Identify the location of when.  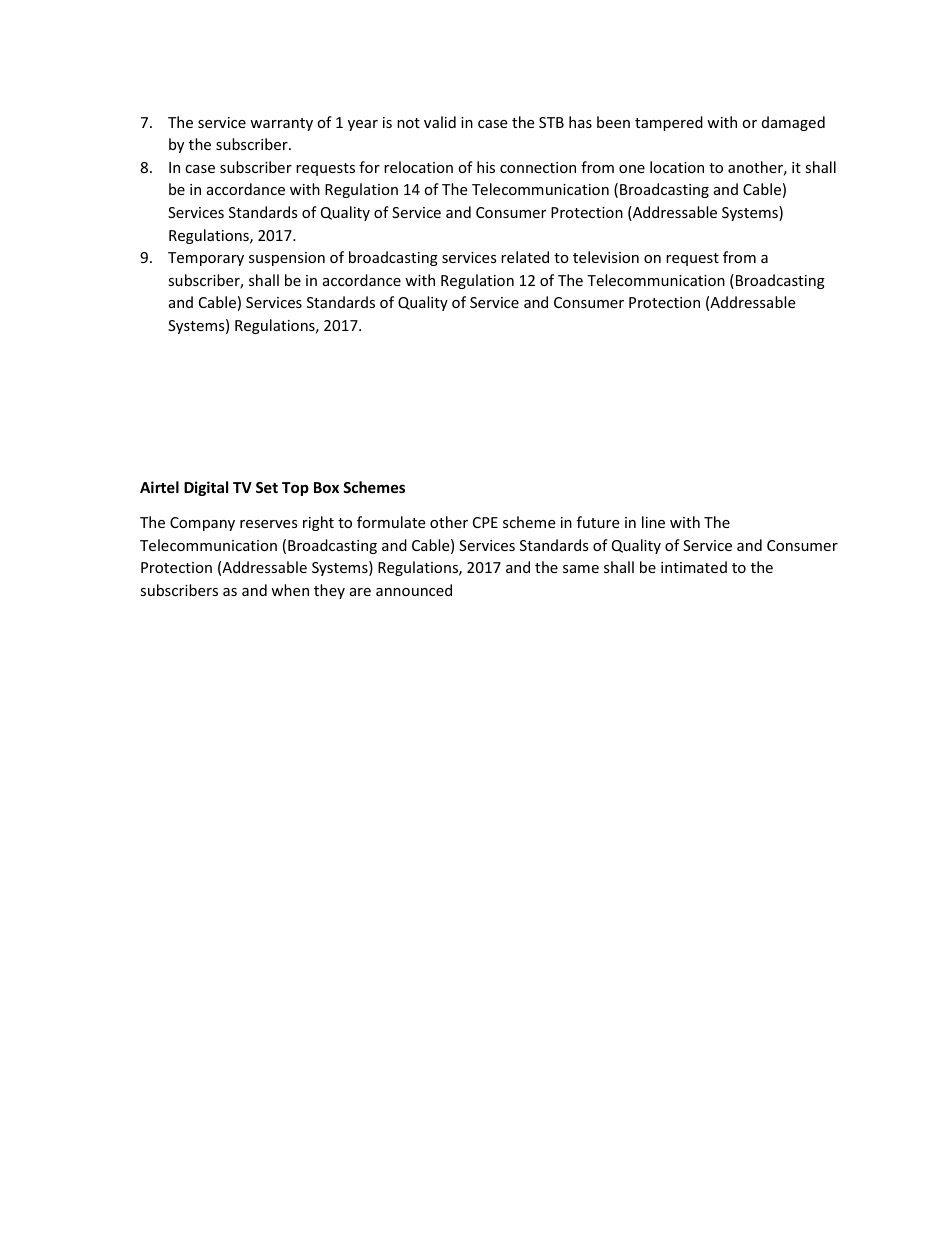
(290, 590).
